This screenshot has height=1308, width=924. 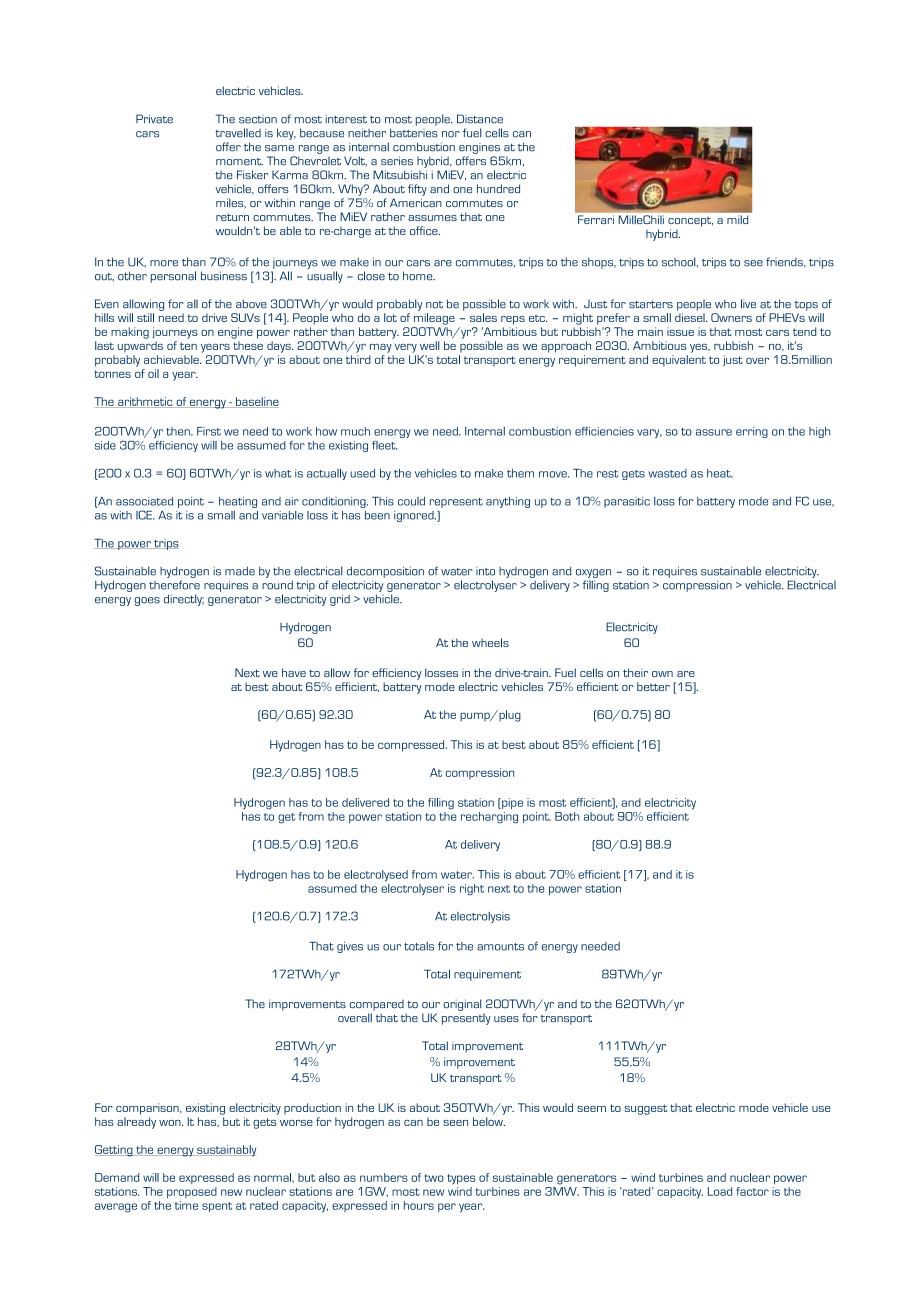 I want to click on Ferrari, so click(x=596, y=219).
